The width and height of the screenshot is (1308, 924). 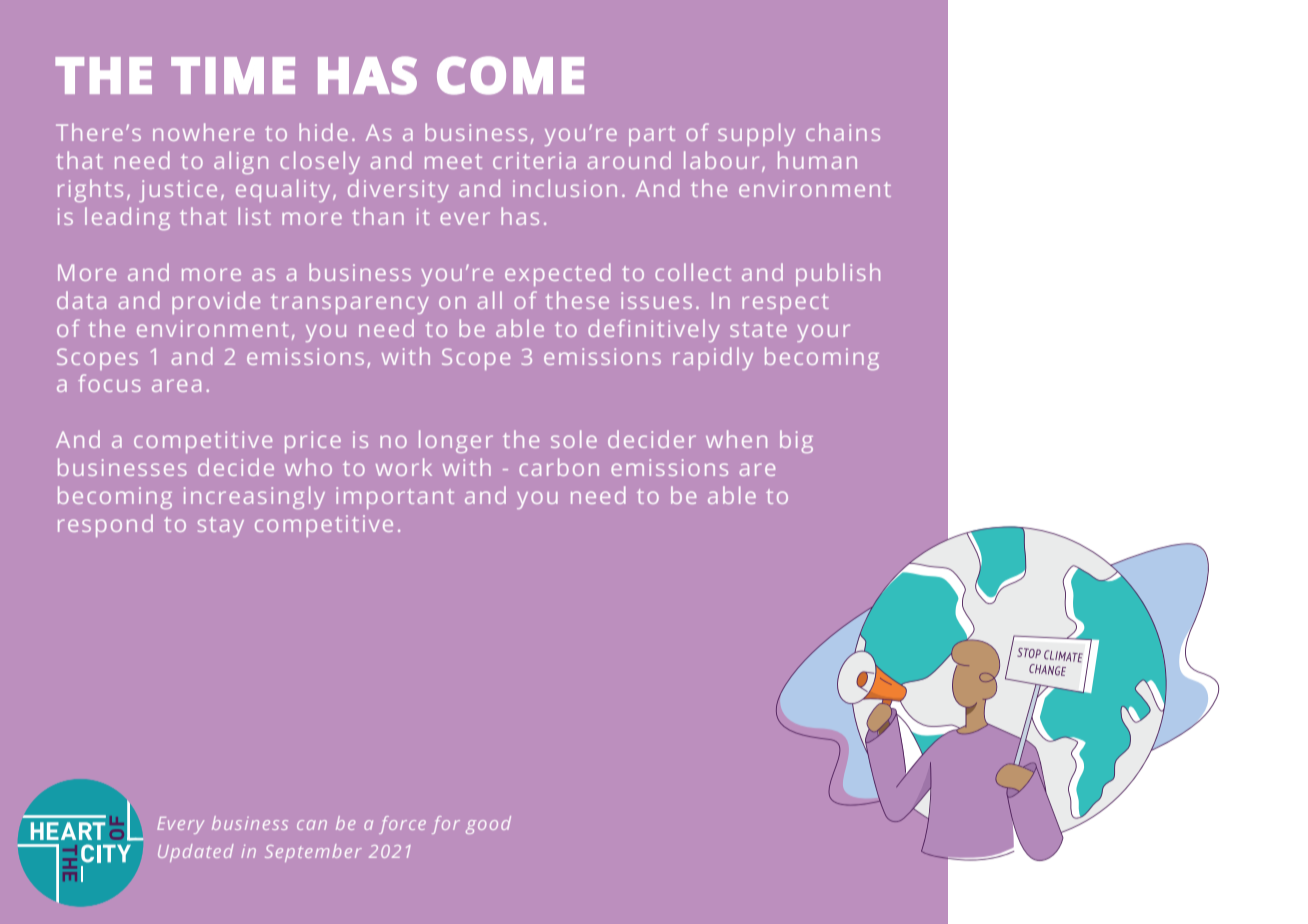 What do you see at coordinates (796, 441) in the screenshot?
I see `big` at bounding box center [796, 441].
